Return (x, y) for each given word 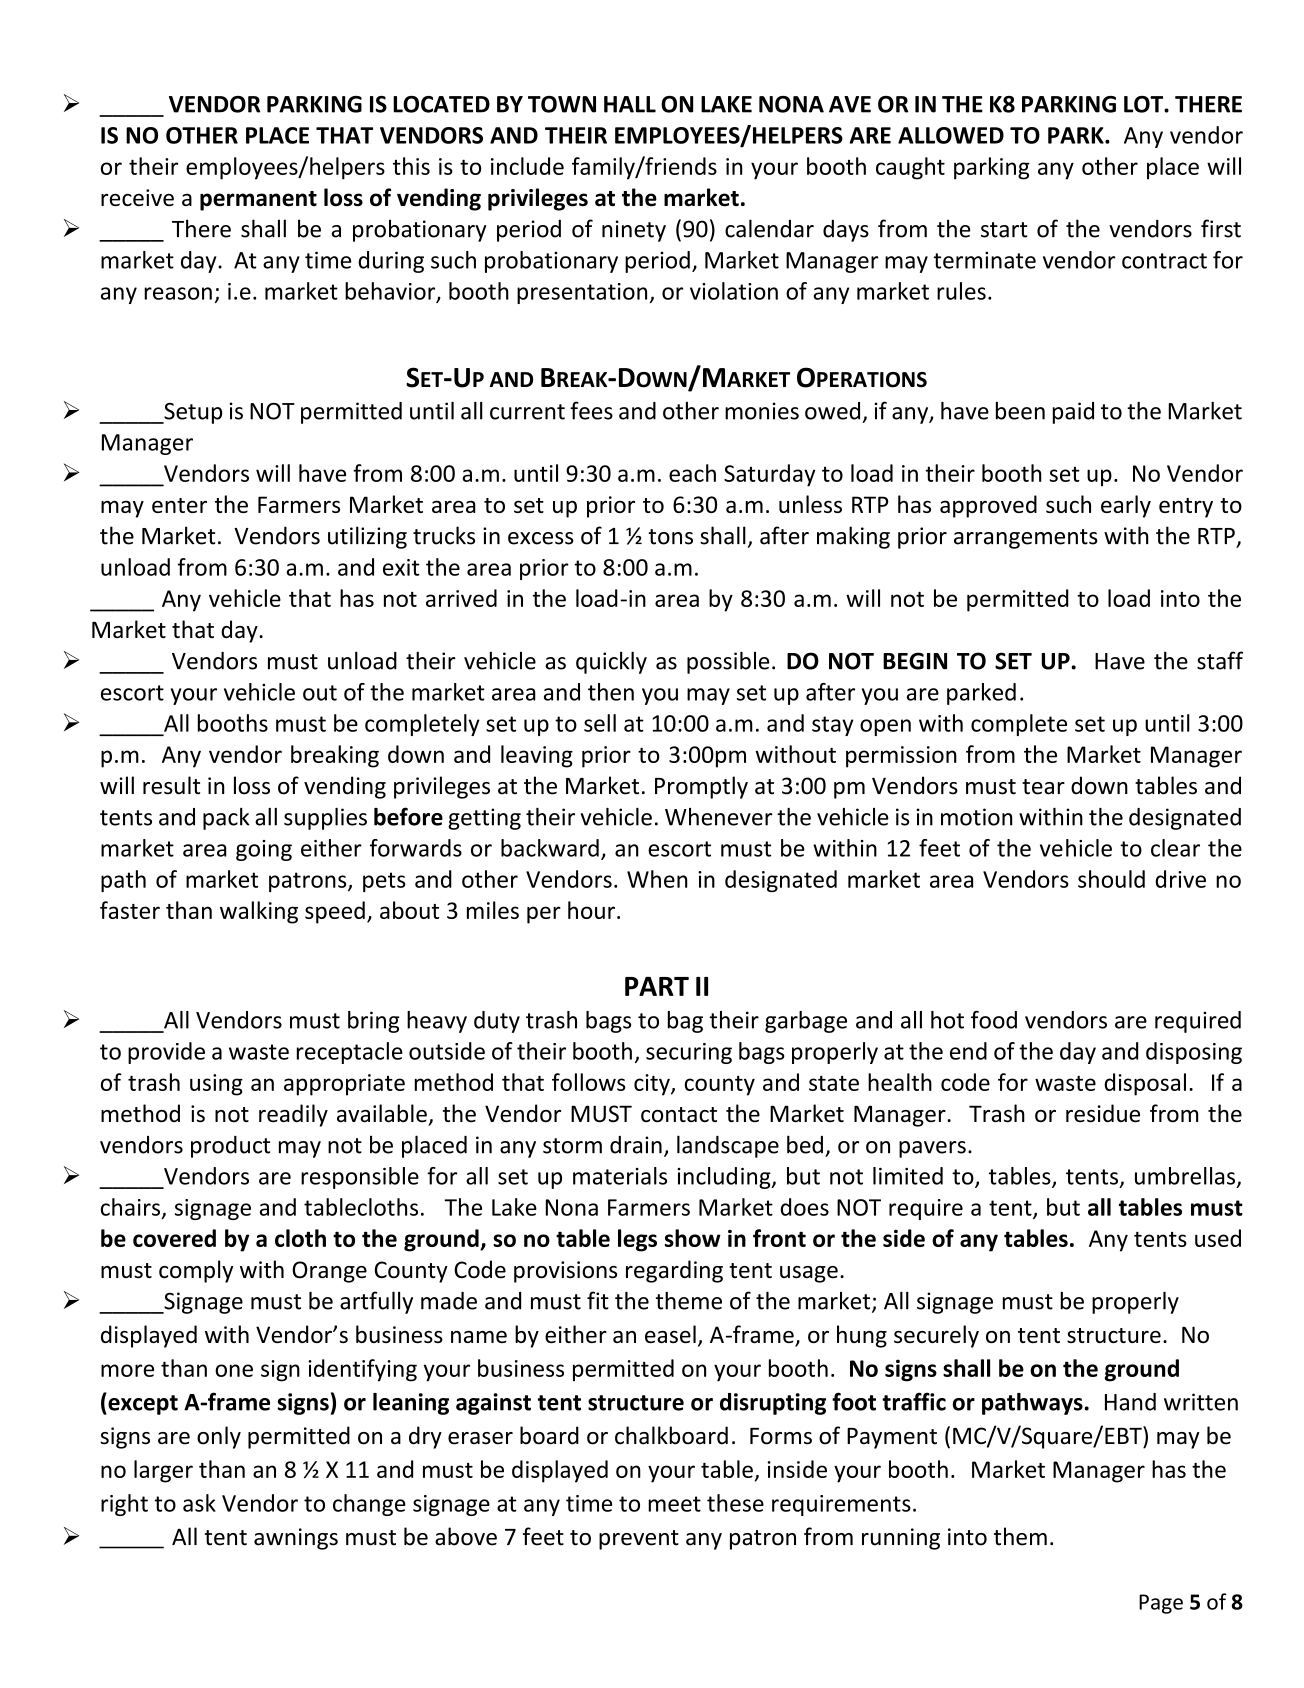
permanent (258, 201)
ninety (634, 231)
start (1004, 230)
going (264, 850)
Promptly (701, 787)
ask (199, 1503)
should (1111, 879)
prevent (639, 1540)
